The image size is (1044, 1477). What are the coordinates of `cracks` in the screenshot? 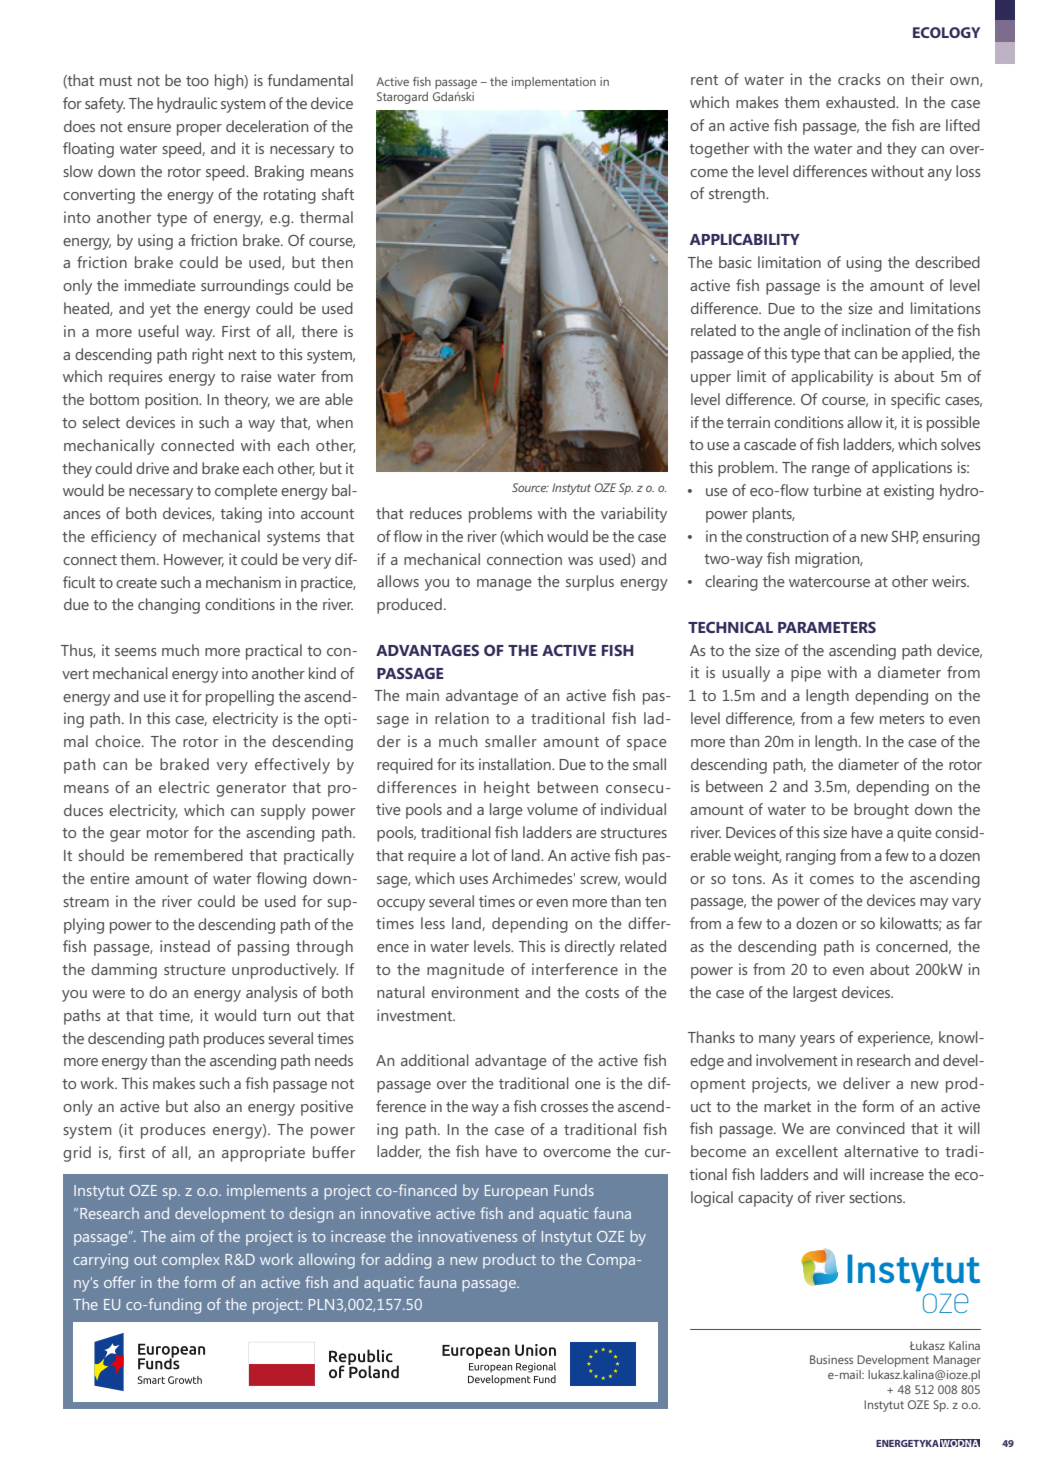 It's located at (859, 79).
